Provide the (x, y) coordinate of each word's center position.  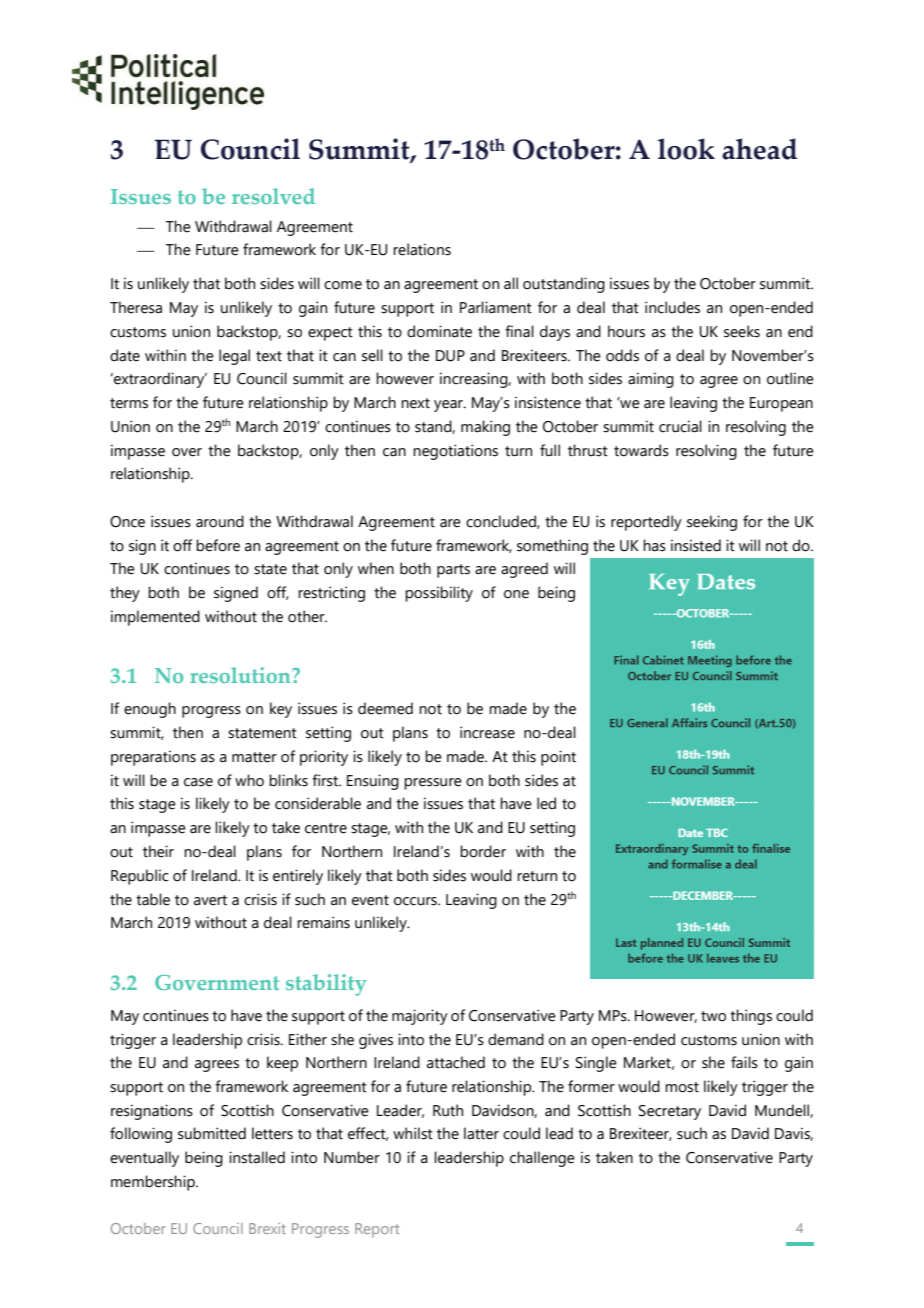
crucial (680, 426)
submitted (212, 1133)
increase (487, 732)
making (485, 428)
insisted (696, 545)
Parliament (496, 307)
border (483, 851)
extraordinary (159, 380)
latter (481, 1133)
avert (210, 900)
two (713, 1016)
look (686, 149)
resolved (273, 196)
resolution (241, 675)
